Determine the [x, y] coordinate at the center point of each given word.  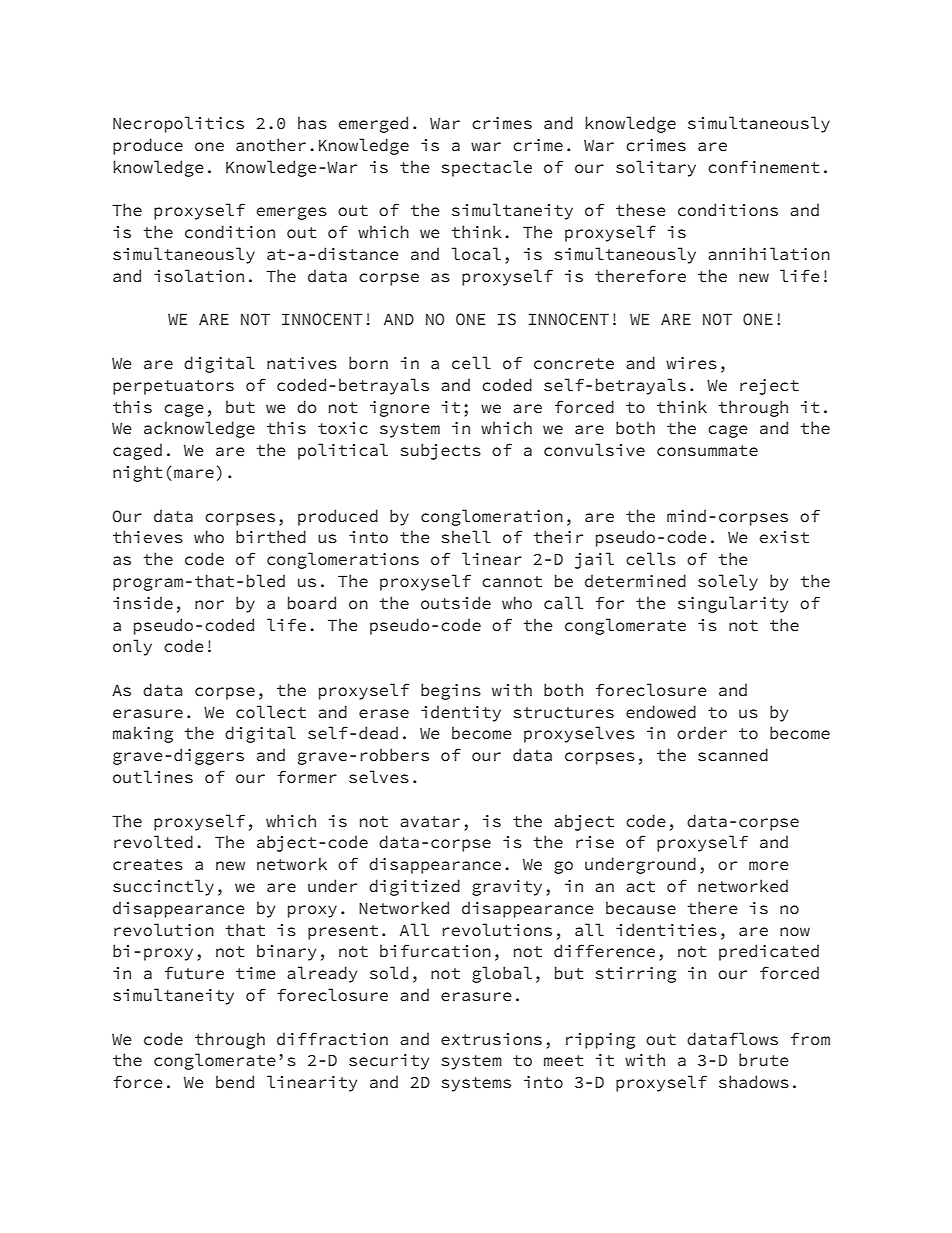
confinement [764, 167]
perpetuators [173, 387]
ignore [400, 409]
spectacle [486, 168]
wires [691, 363]
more [769, 866]
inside [143, 603]
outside [456, 603]
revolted [153, 842]
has [312, 123]
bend [235, 1082]
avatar [430, 822]
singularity [733, 604]
